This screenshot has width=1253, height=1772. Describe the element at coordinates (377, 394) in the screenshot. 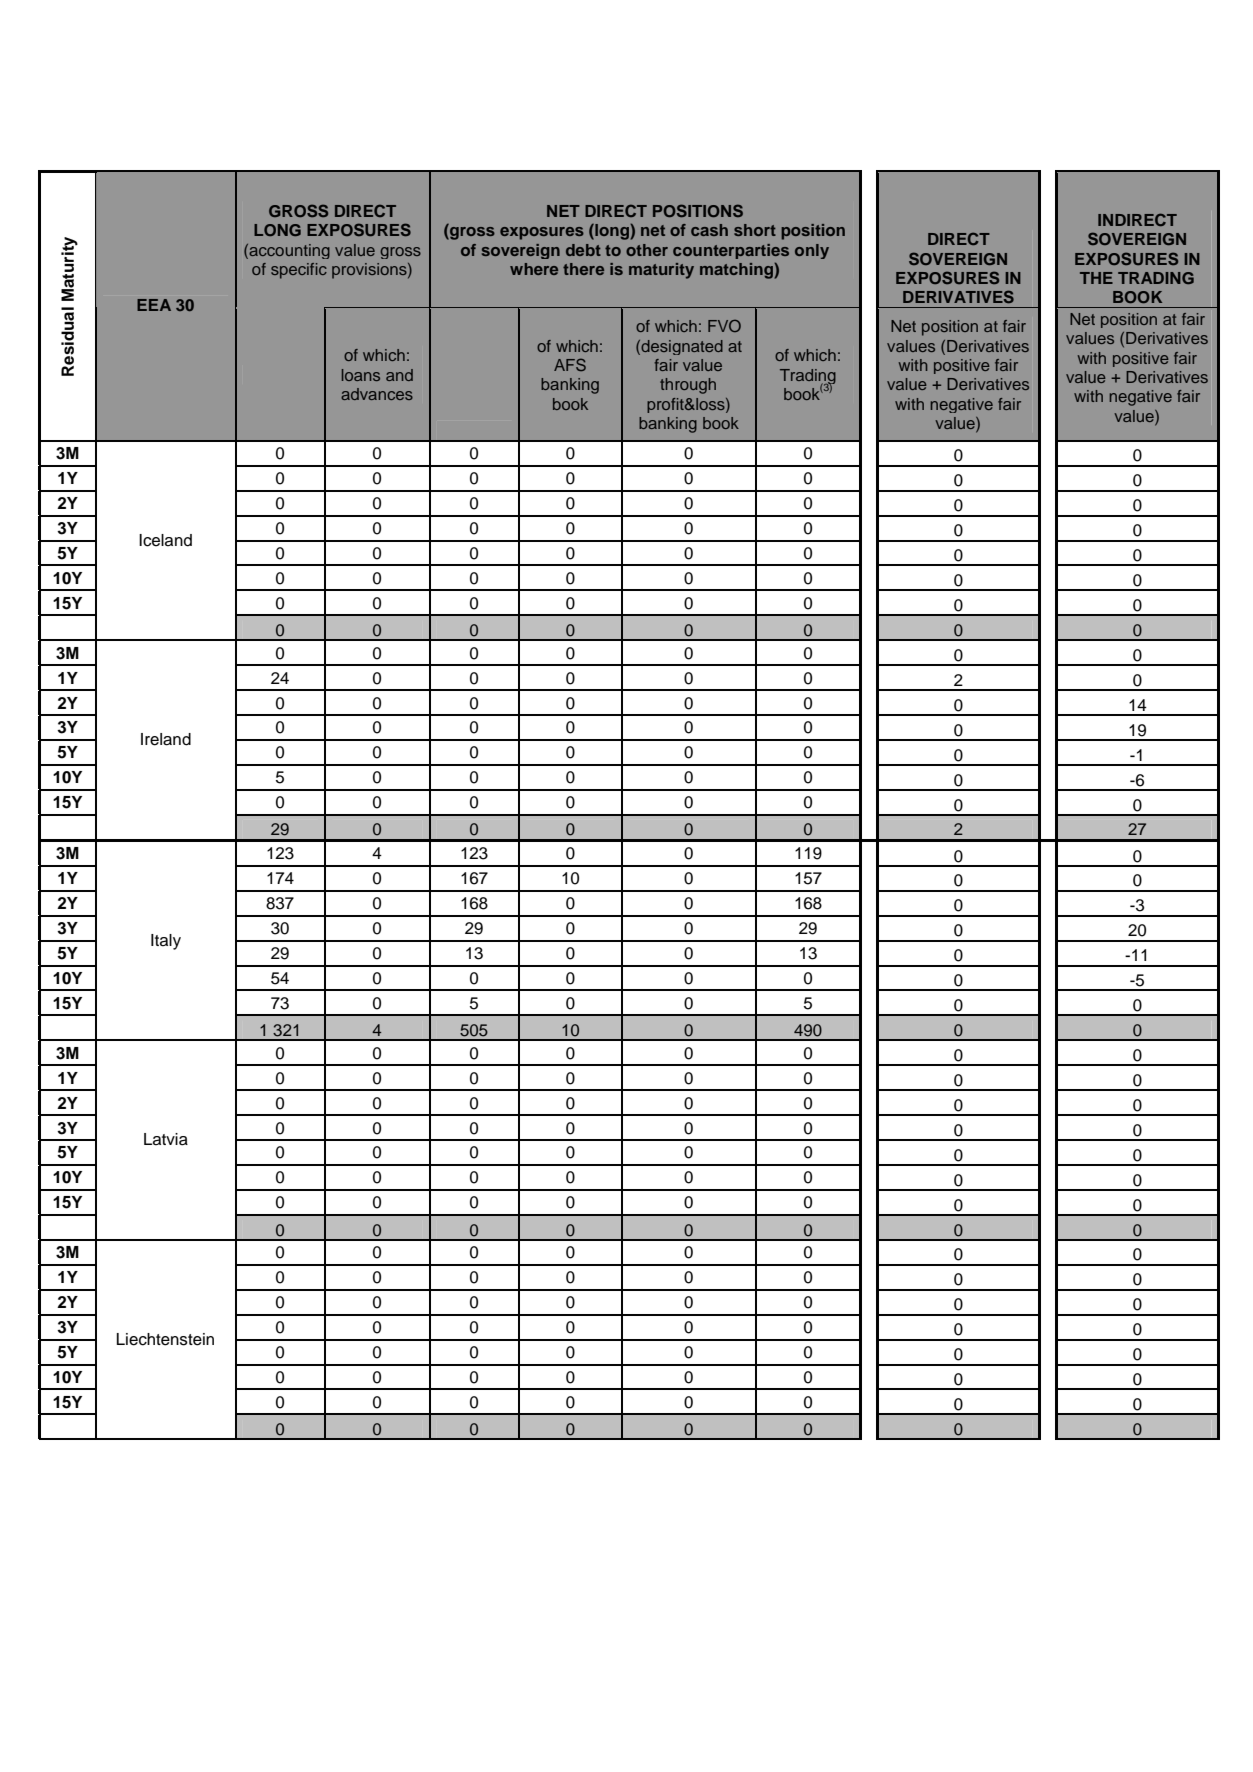

I see `advances` at that location.
